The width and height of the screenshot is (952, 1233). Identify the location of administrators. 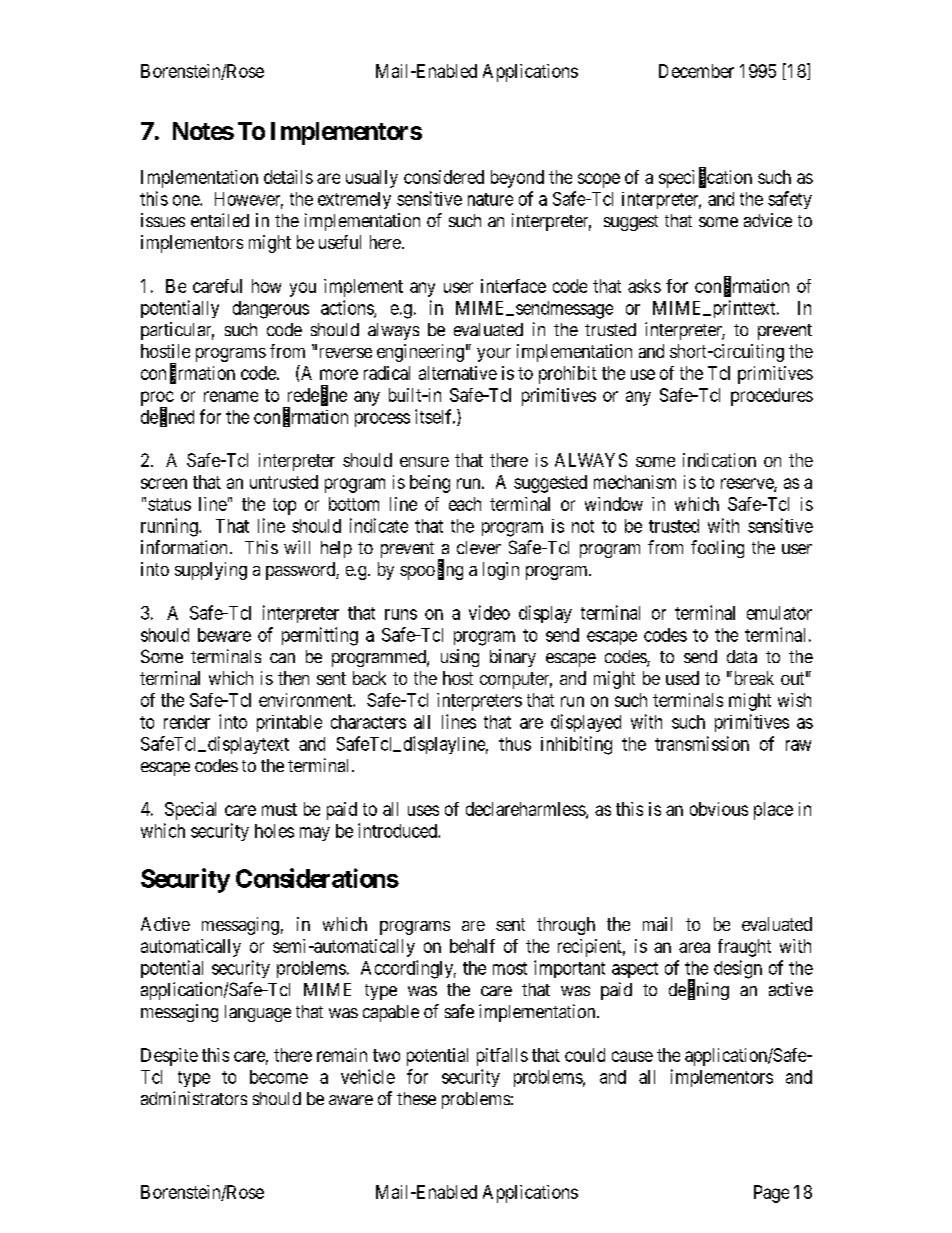
(194, 1098).
